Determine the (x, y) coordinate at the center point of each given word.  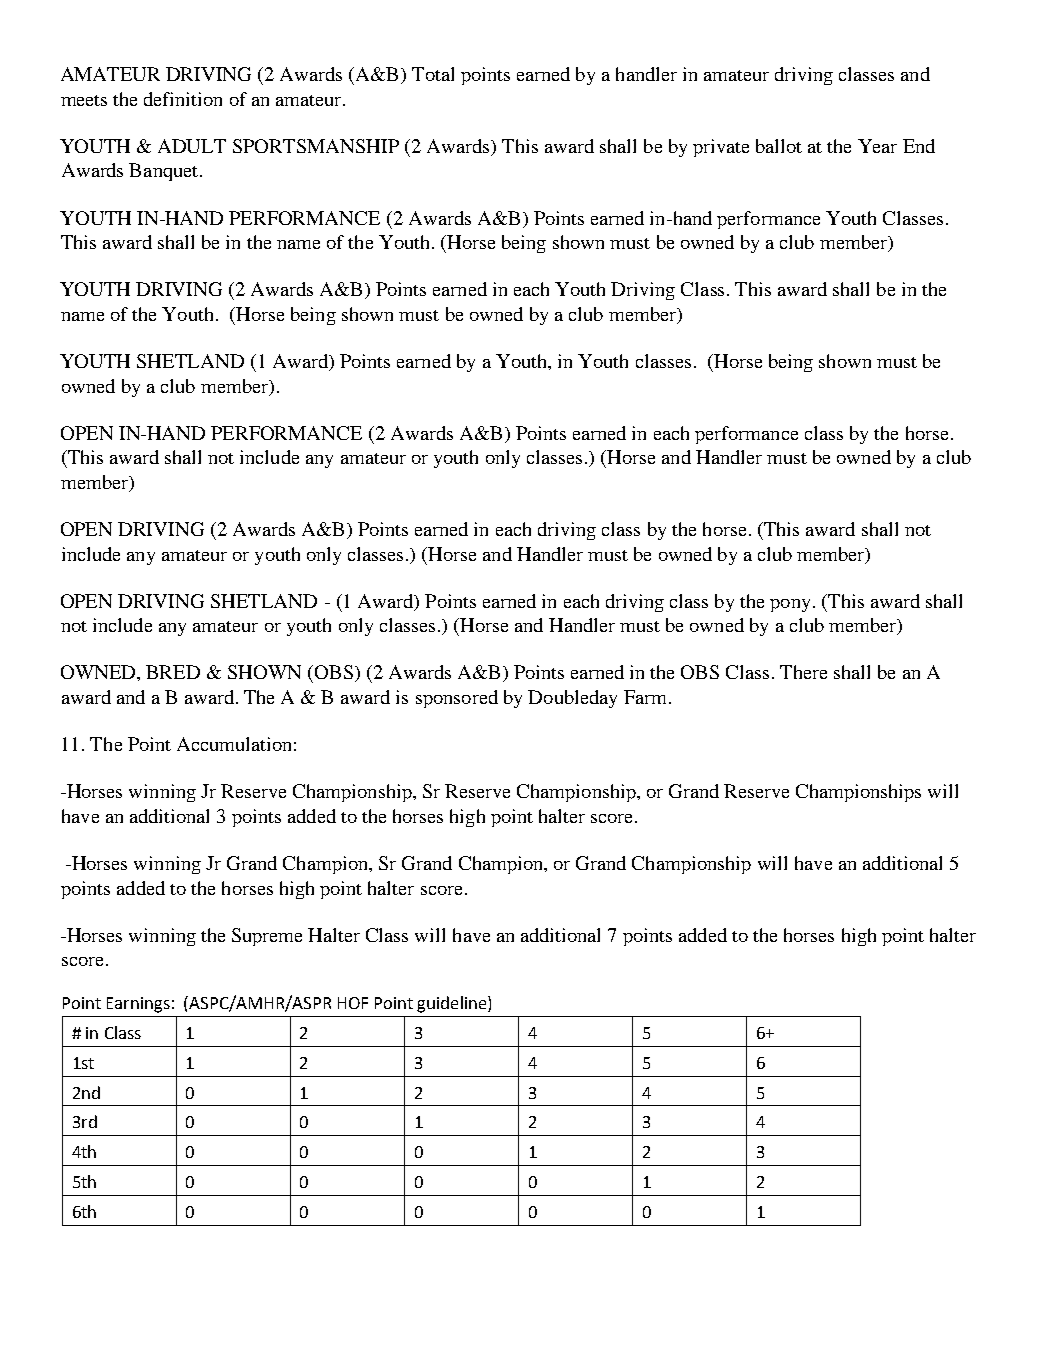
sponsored (457, 699)
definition (183, 99)
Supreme (267, 937)
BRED (173, 672)
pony (790, 605)
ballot (779, 146)
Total (433, 74)
